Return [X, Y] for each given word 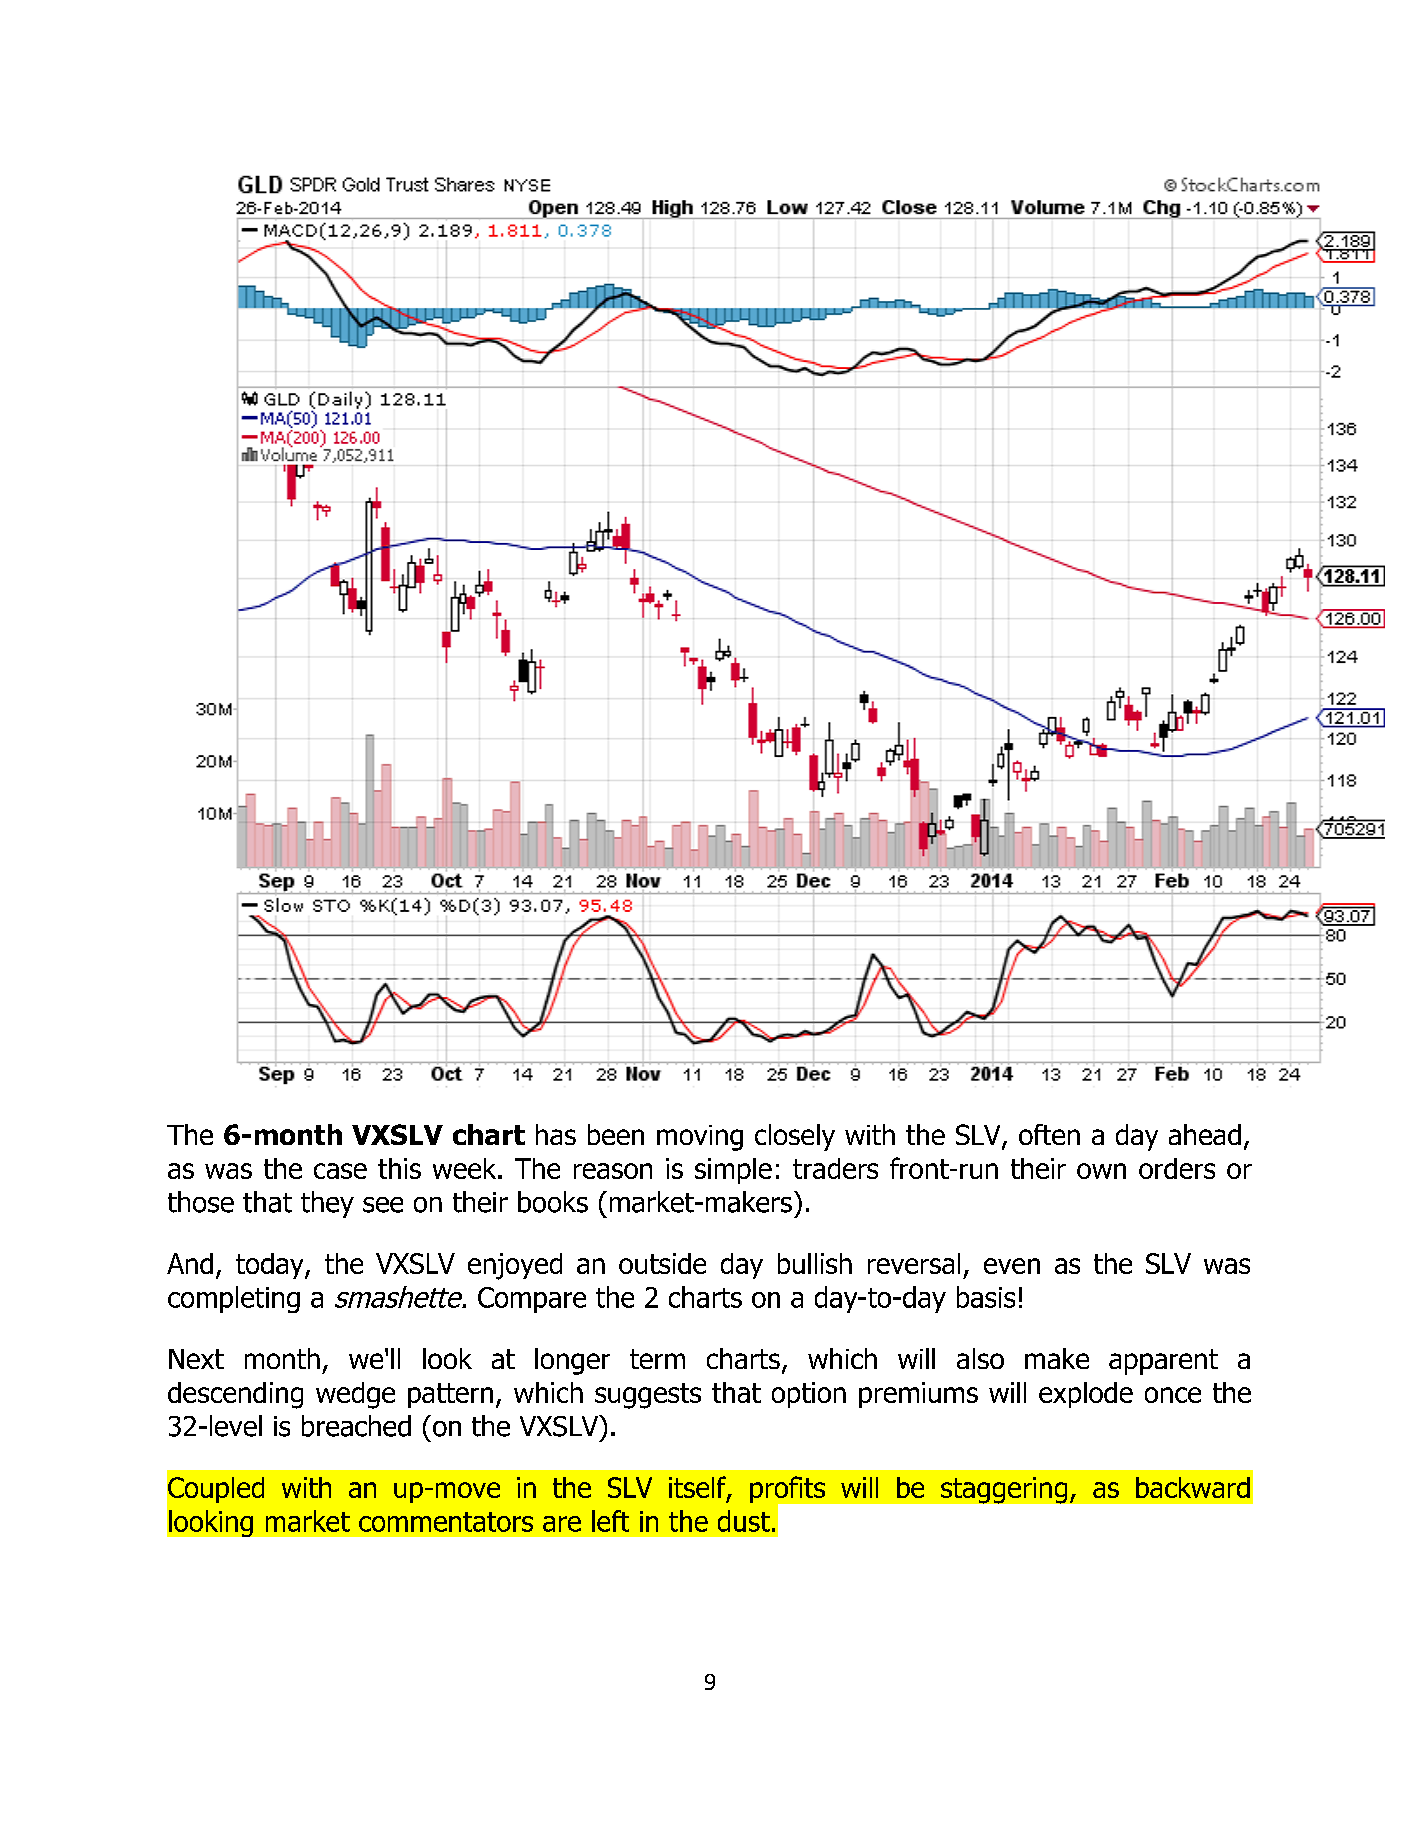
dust [744, 1521]
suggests [648, 1396]
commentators [446, 1522]
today [271, 1266]
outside [662, 1263]
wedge [355, 1395]
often [1049, 1134]
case [340, 1171]
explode [1086, 1395]
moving [700, 1138]
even [1012, 1266]
